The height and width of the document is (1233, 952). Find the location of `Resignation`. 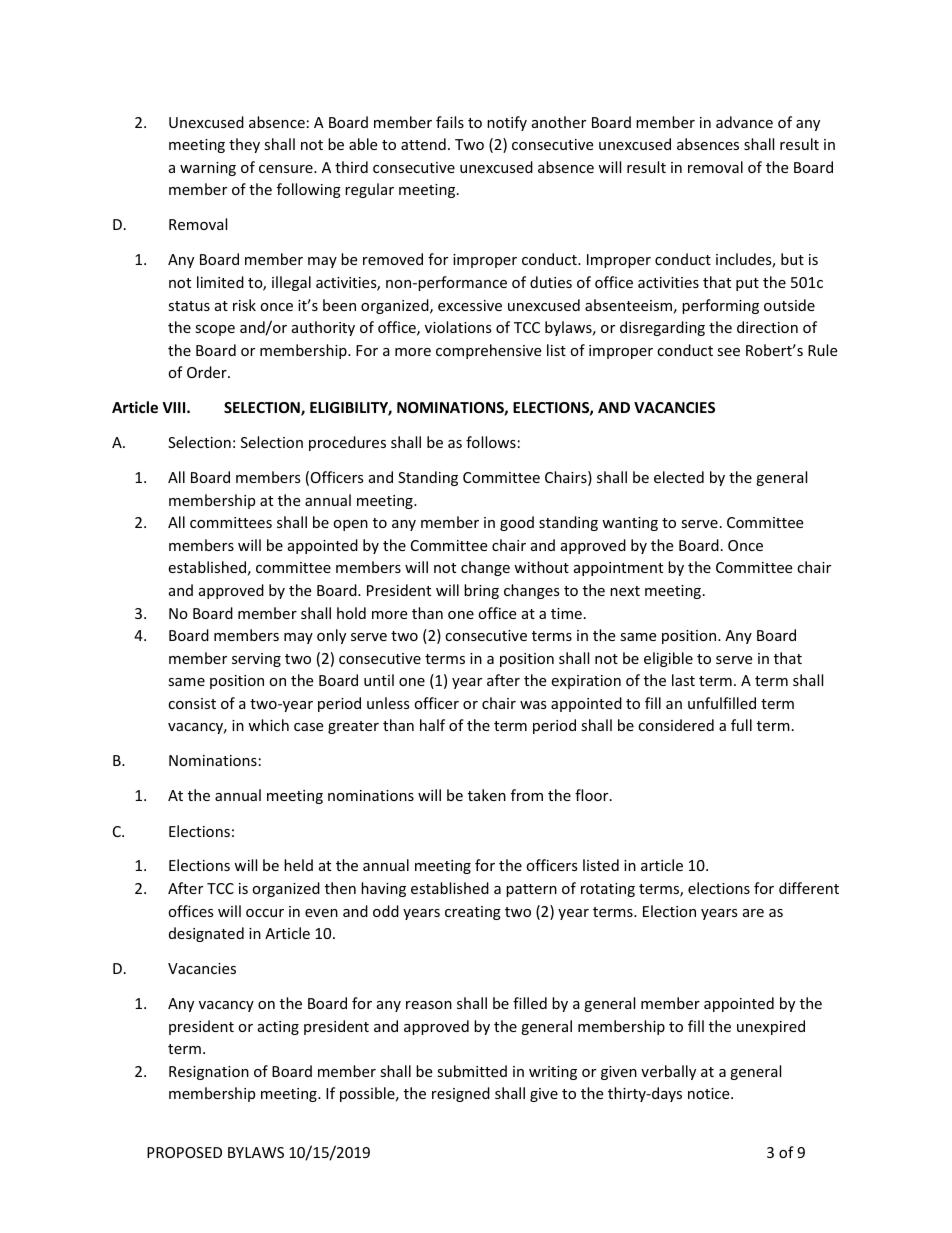

Resignation is located at coordinates (209, 1073).
